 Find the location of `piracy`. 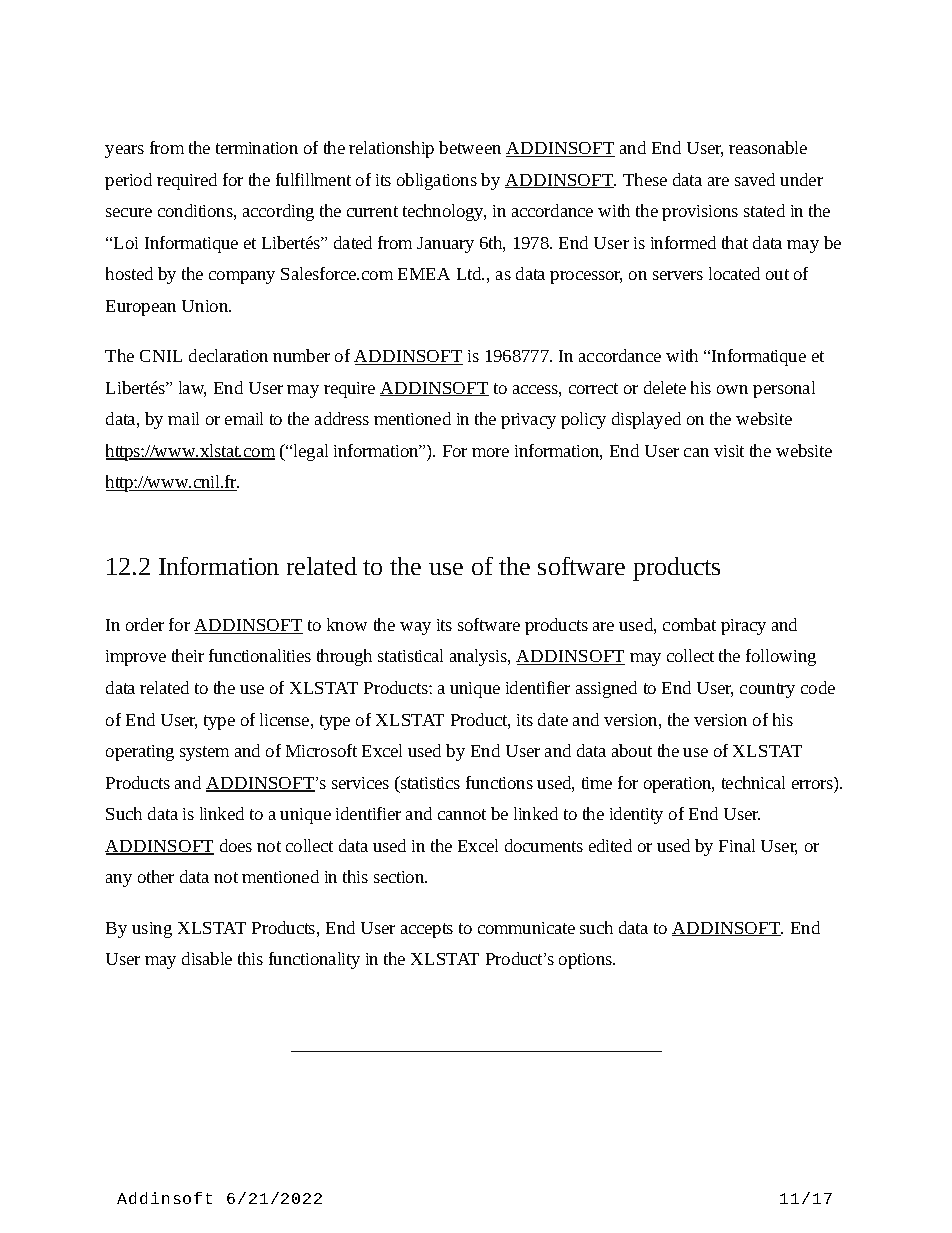

piracy is located at coordinates (743, 627).
